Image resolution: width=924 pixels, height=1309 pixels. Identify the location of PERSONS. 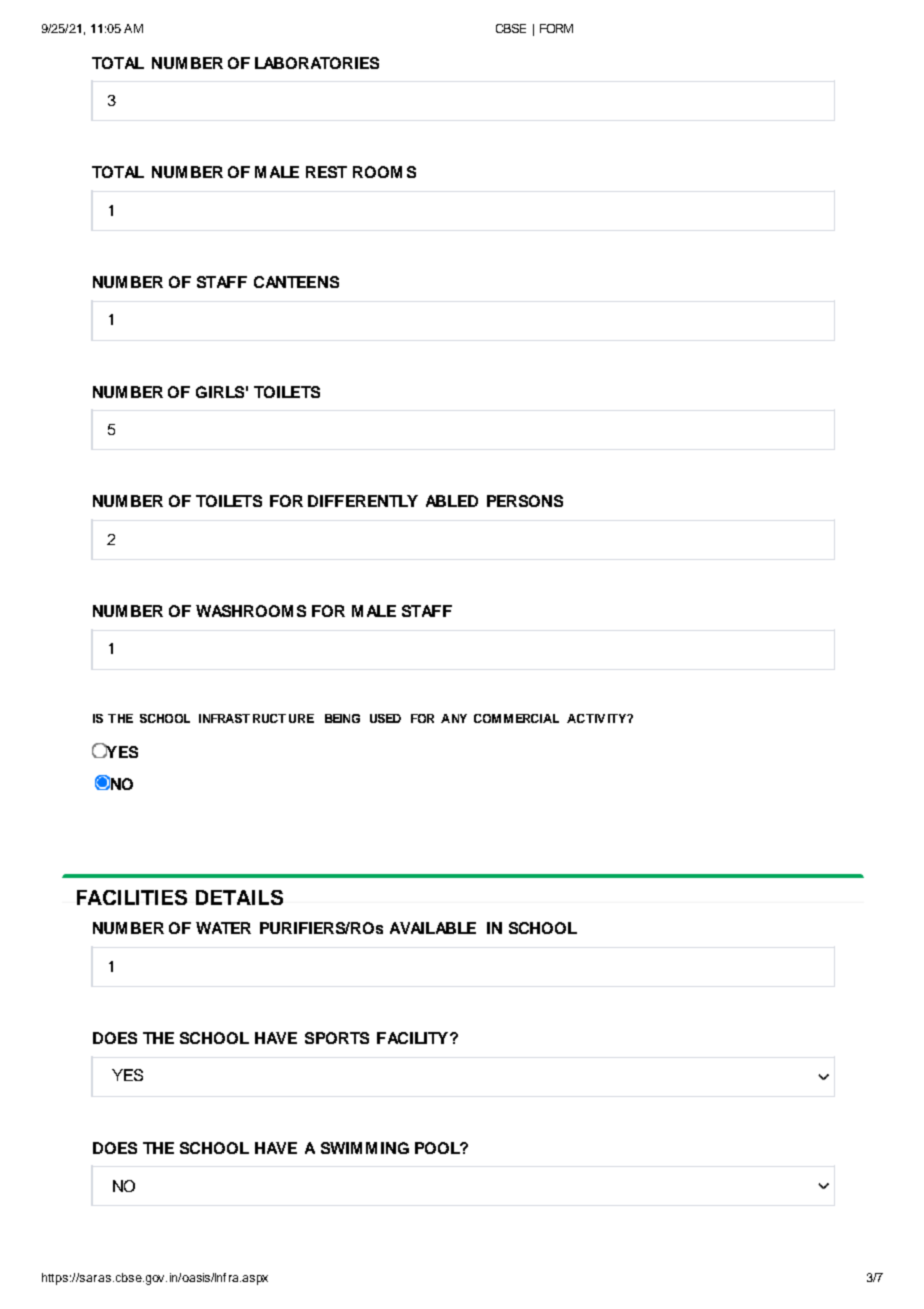
(525, 501).
